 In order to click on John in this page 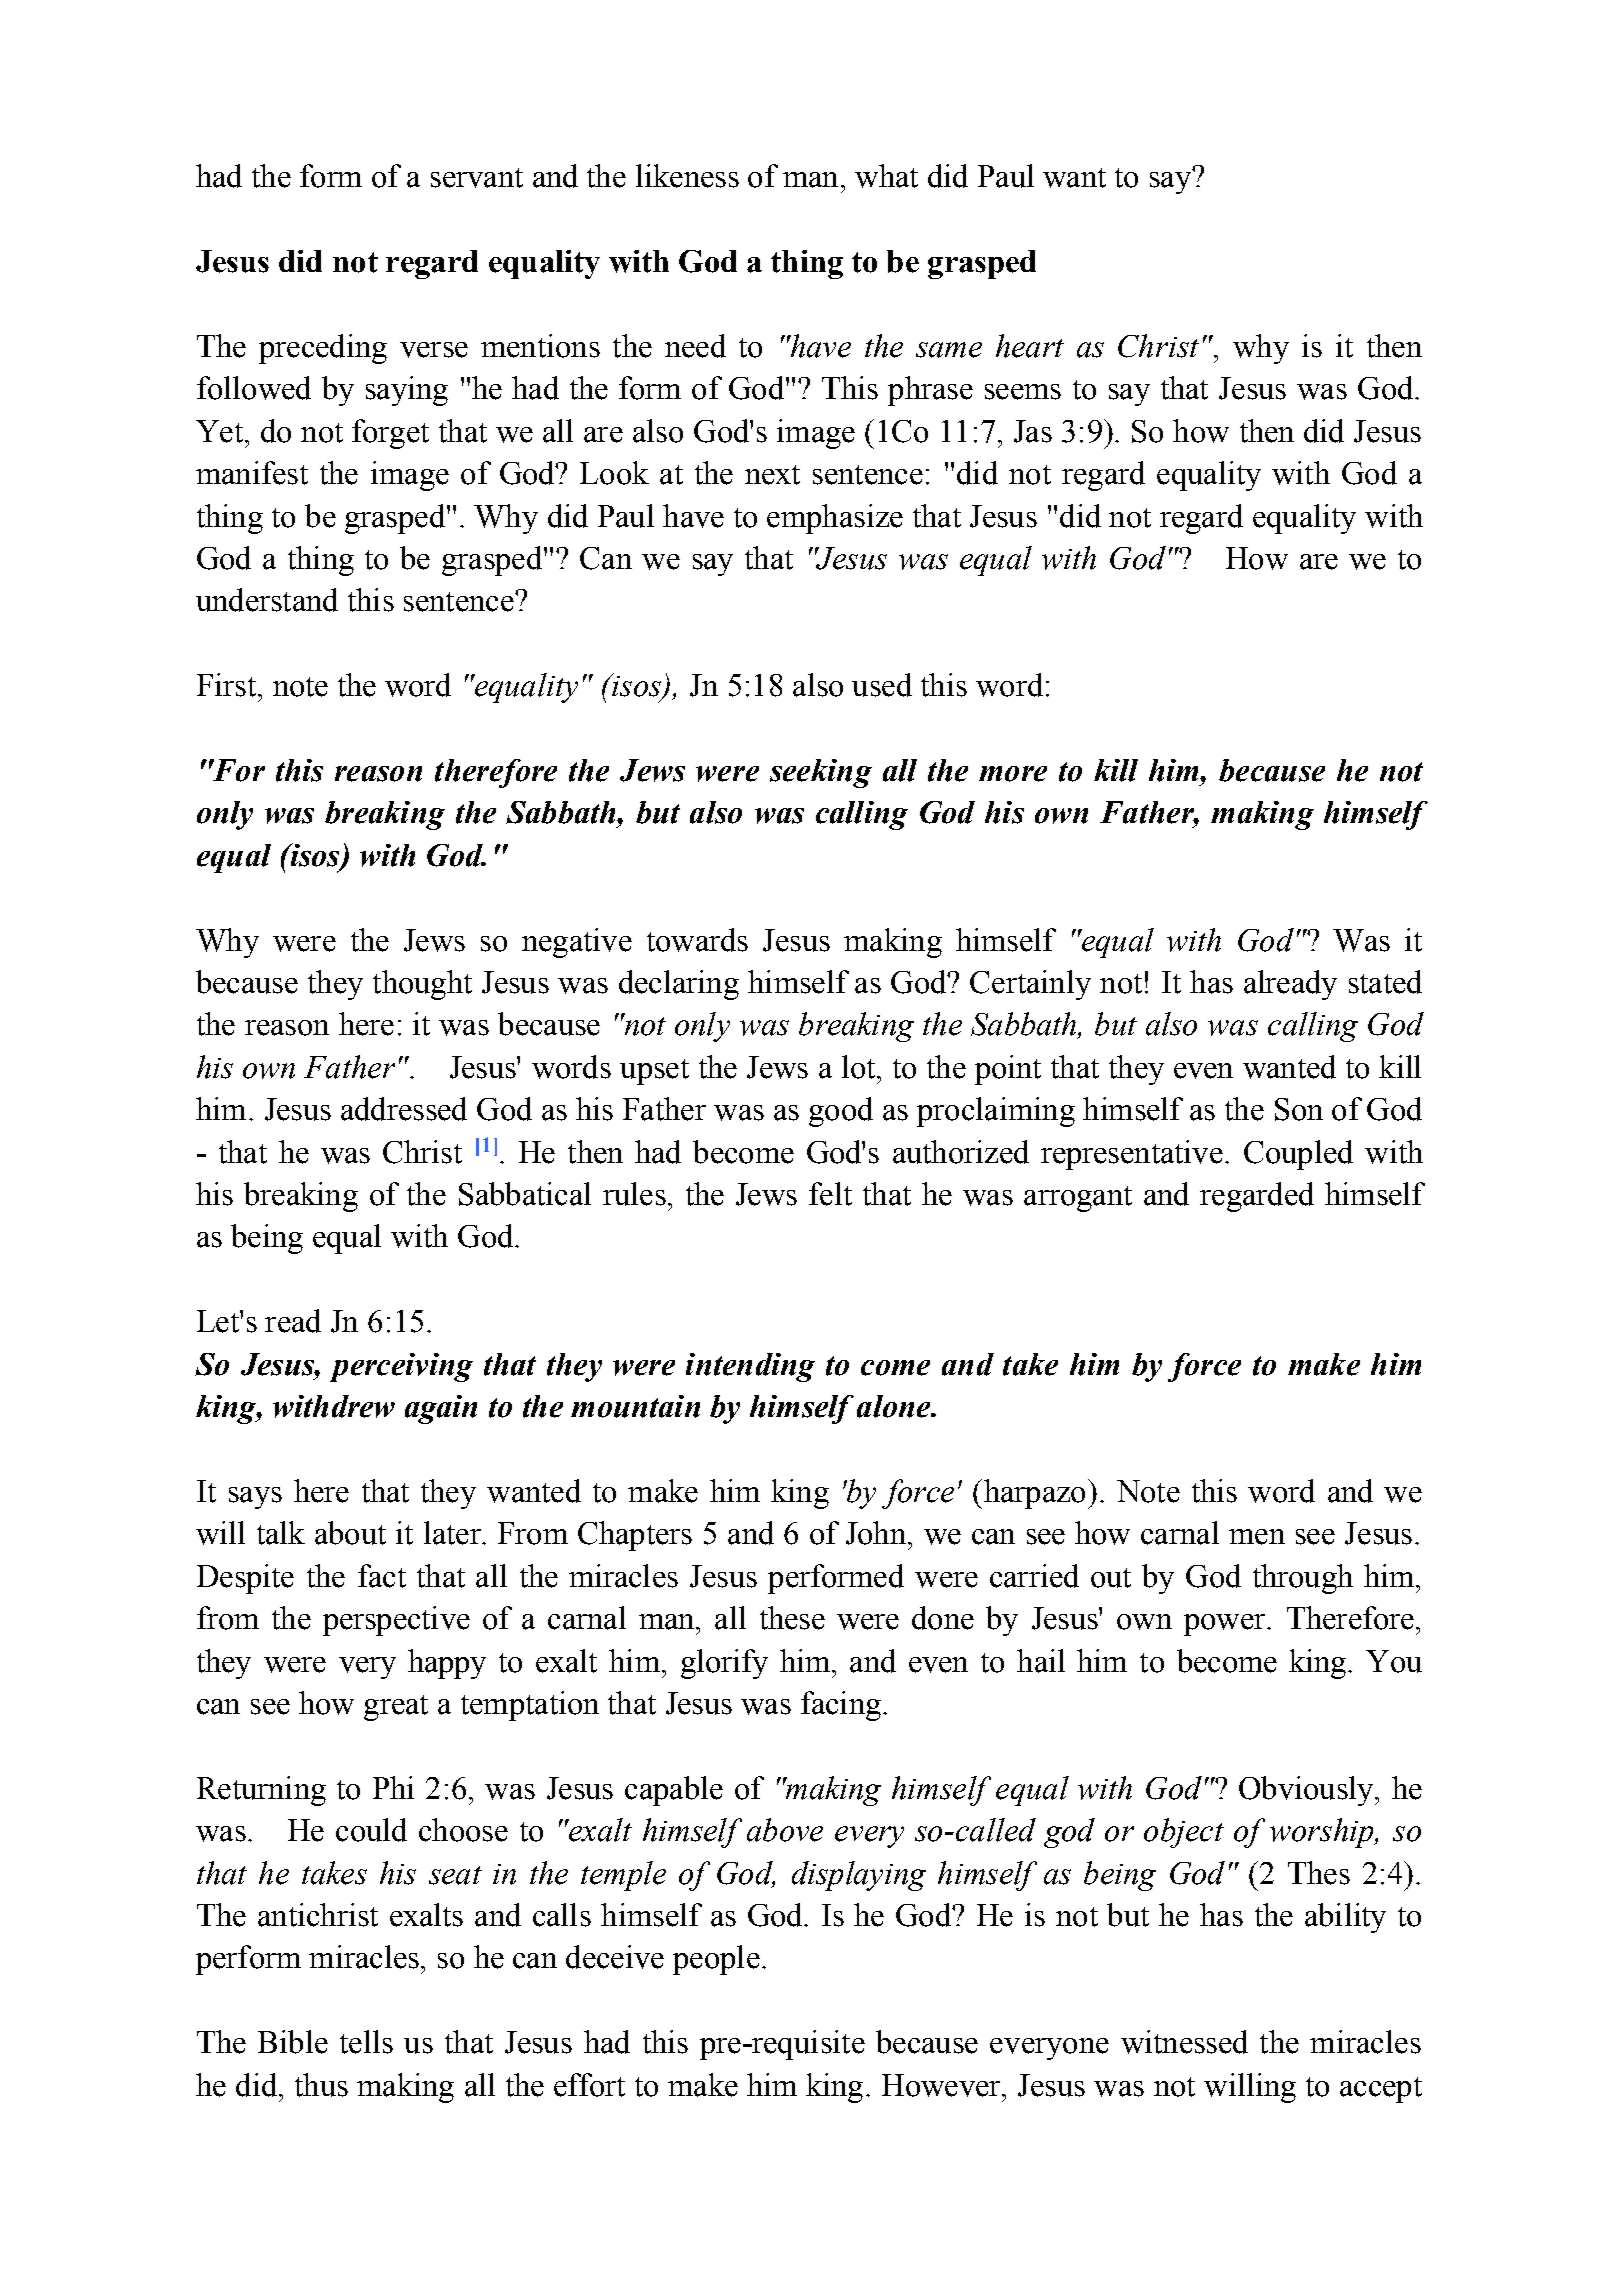, I will do `click(876, 1533)`.
